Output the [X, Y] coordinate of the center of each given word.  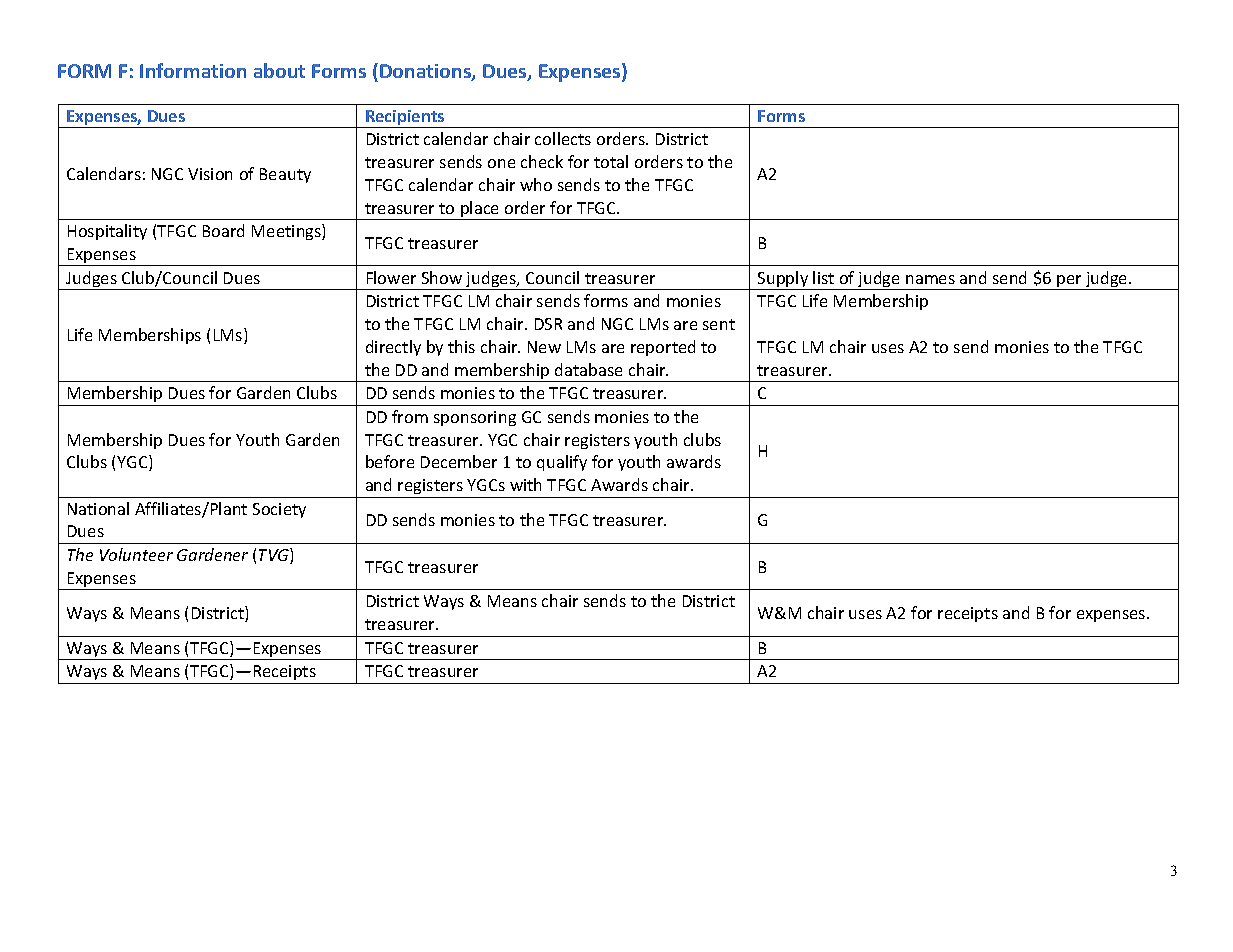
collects [563, 138]
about [279, 70]
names [930, 279]
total [611, 161]
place [480, 210]
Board [223, 230]
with [525, 484]
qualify [562, 463]
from [410, 416]
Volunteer [136, 554]
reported [663, 348]
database [588, 369]
